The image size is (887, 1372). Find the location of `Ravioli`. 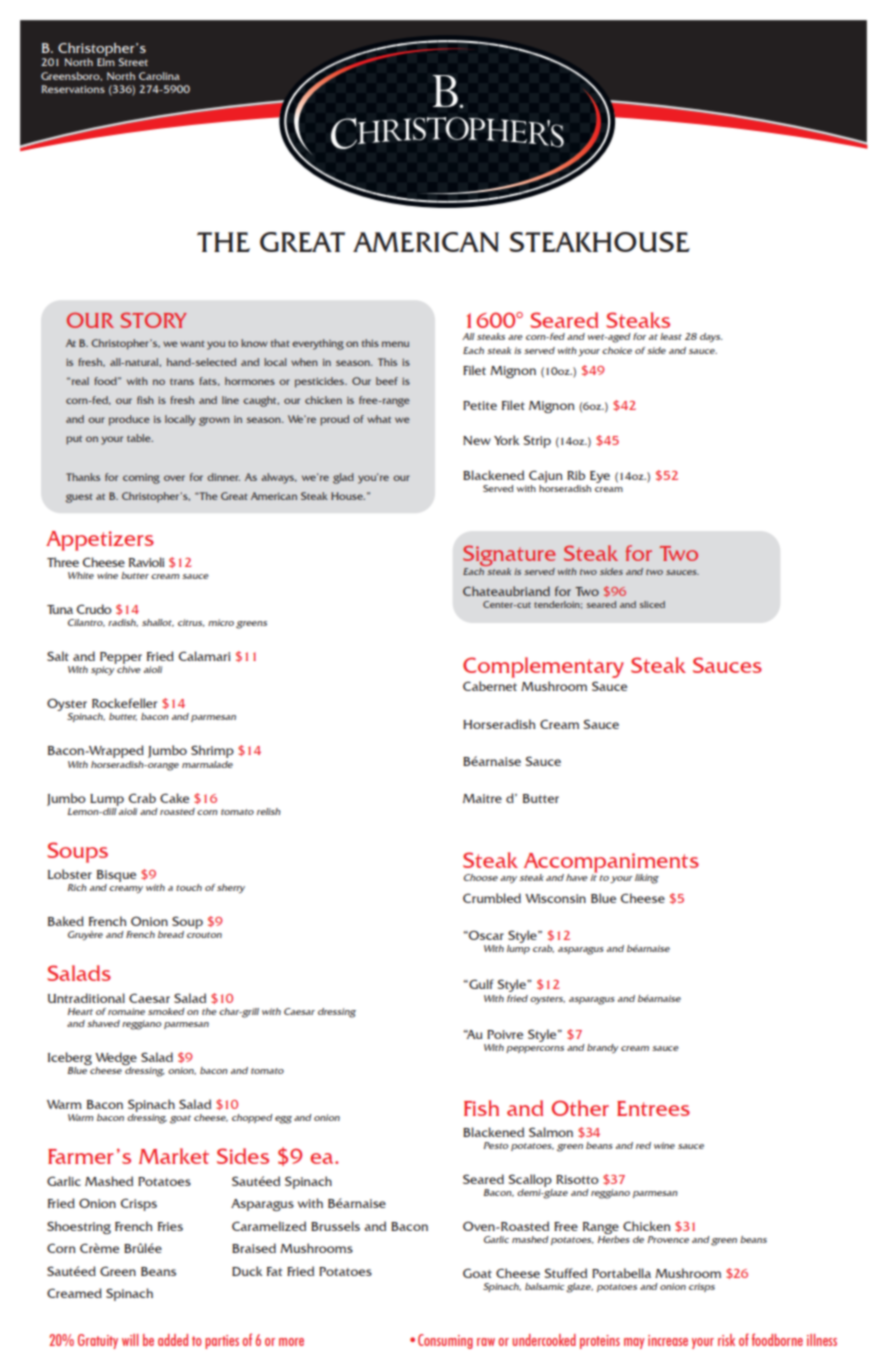

Ravioli is located at coordinates (146, 562).
